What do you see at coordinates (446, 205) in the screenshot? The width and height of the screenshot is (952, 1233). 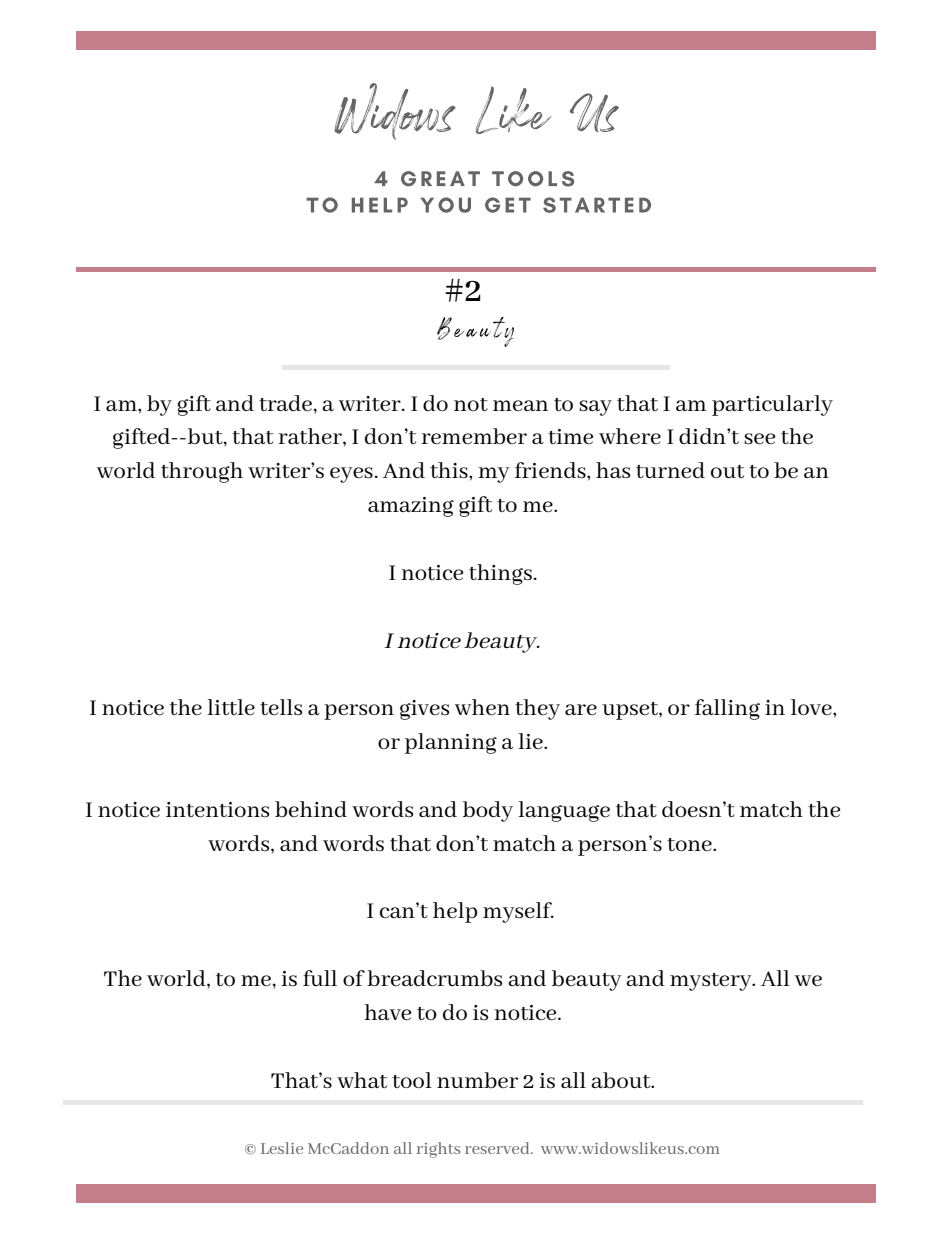 I see `YOU` at bounding box center [446, 205].
